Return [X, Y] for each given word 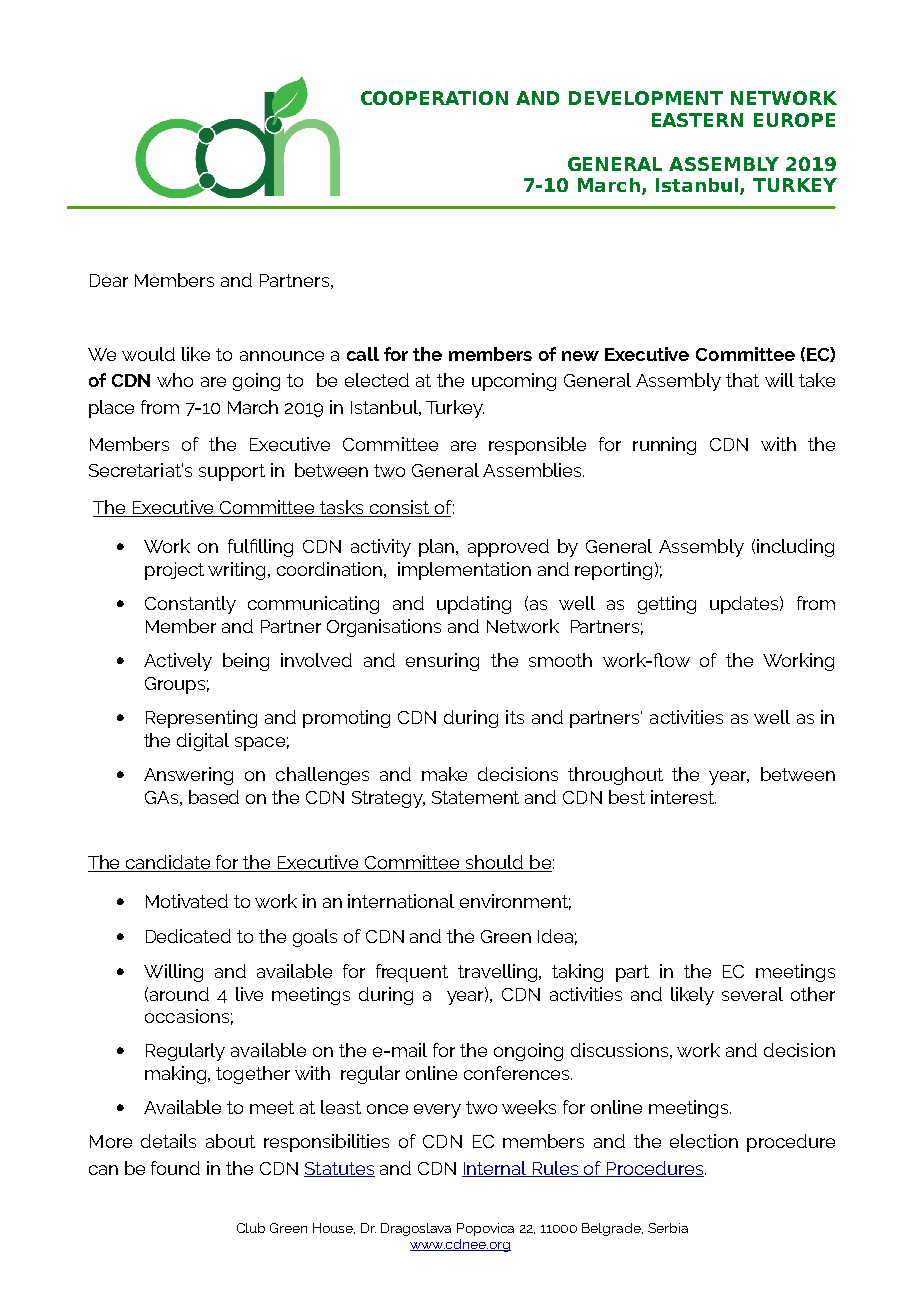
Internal [496, 1169]
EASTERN [697, 120]
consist [399, 508]
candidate [169, 863]
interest [683, 797]
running [664, 446]
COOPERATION [434, 98]
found [175, 1168]
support [232, 472]
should [495, 863]
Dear [109, 280]
